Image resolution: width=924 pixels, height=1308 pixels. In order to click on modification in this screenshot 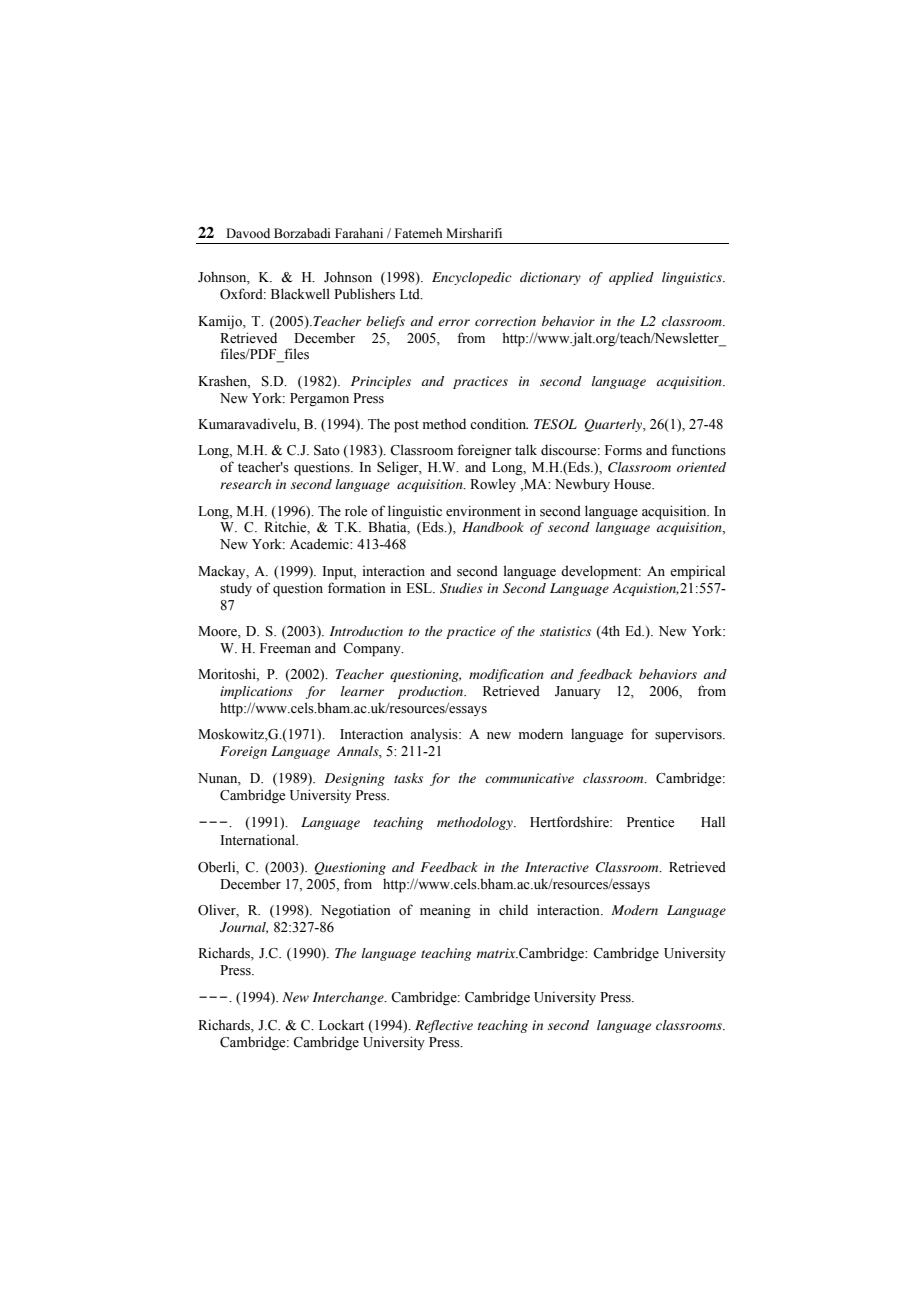, I will do `click(506, 675)`.
